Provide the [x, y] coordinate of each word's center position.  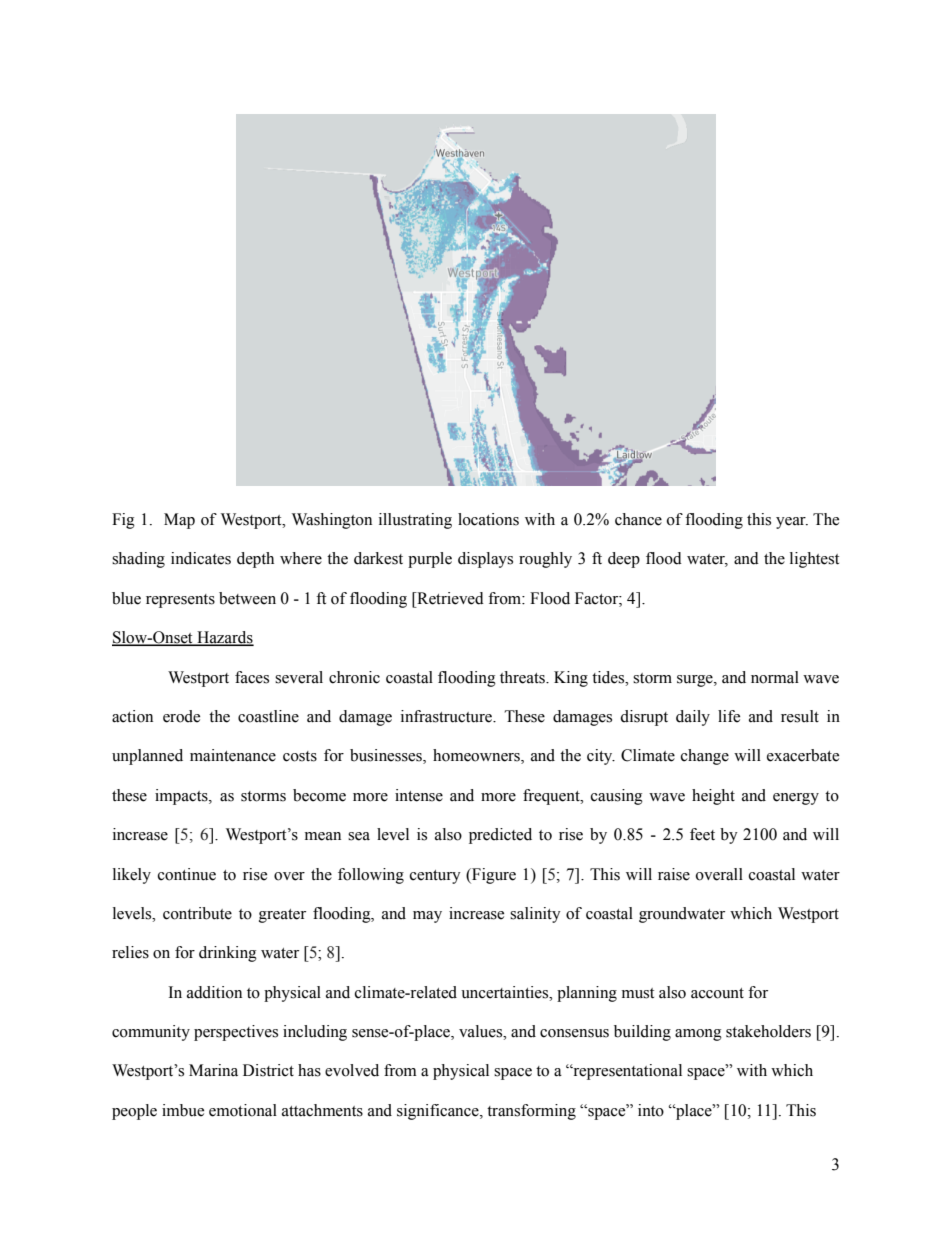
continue [187, 874]
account [717, 993]
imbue [183, 1110]
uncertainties [506, 992]
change [705, 757]
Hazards [224, 638]
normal [775, 677]
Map [179, 521]
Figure [493, 876]
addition [214, 992]
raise [674, 874]
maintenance [233, 755]
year [792, 523]
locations [488, 519]
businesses [387, 756]
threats [523, 677]
